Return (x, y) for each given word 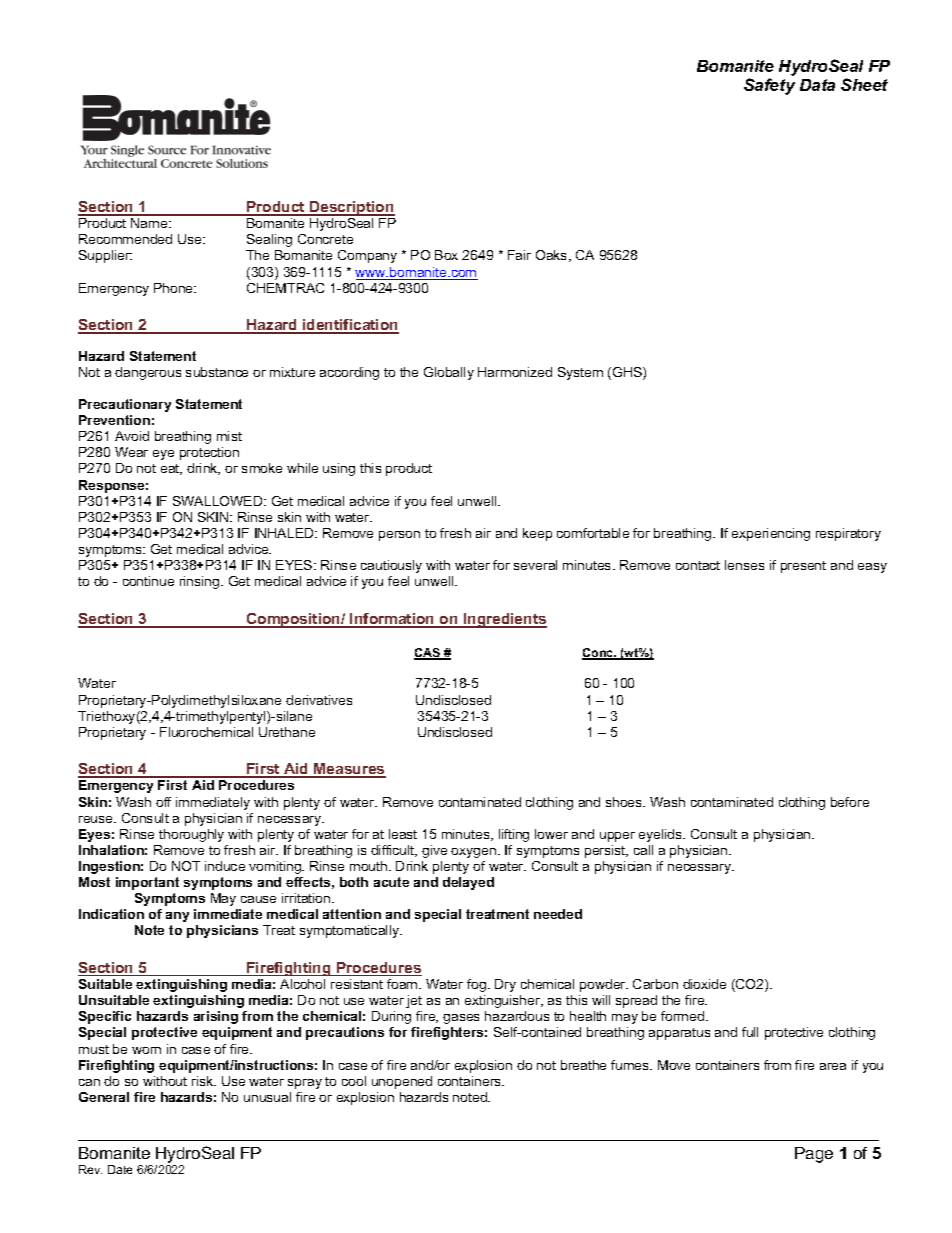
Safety (769, 86)
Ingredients (504, 620)
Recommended (125, 239)
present (803, 567)
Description (351, 208)
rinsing (201, 582)
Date (120, 1169)
